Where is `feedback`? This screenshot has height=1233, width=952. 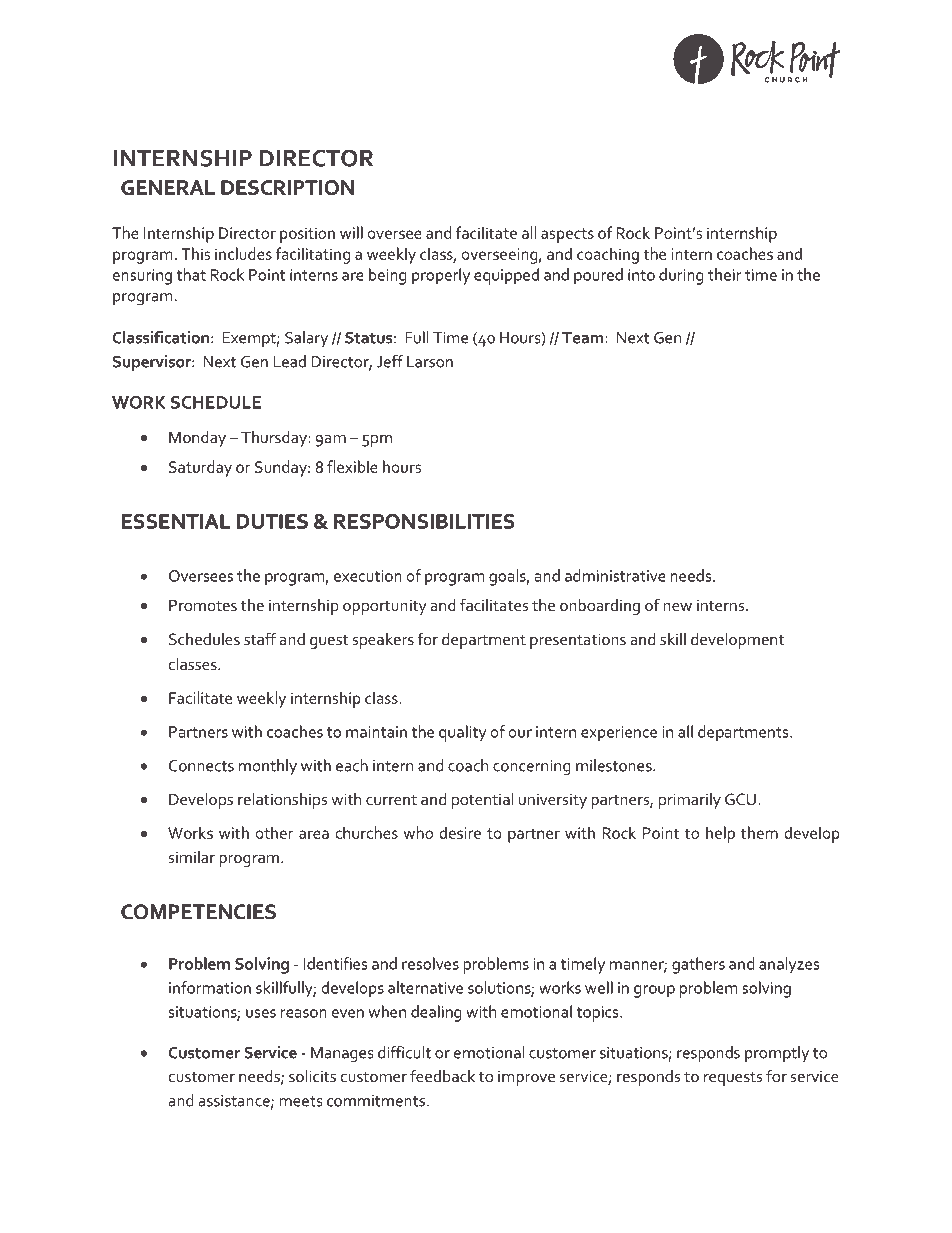
feedback is located at coordinates (442, 1075).
